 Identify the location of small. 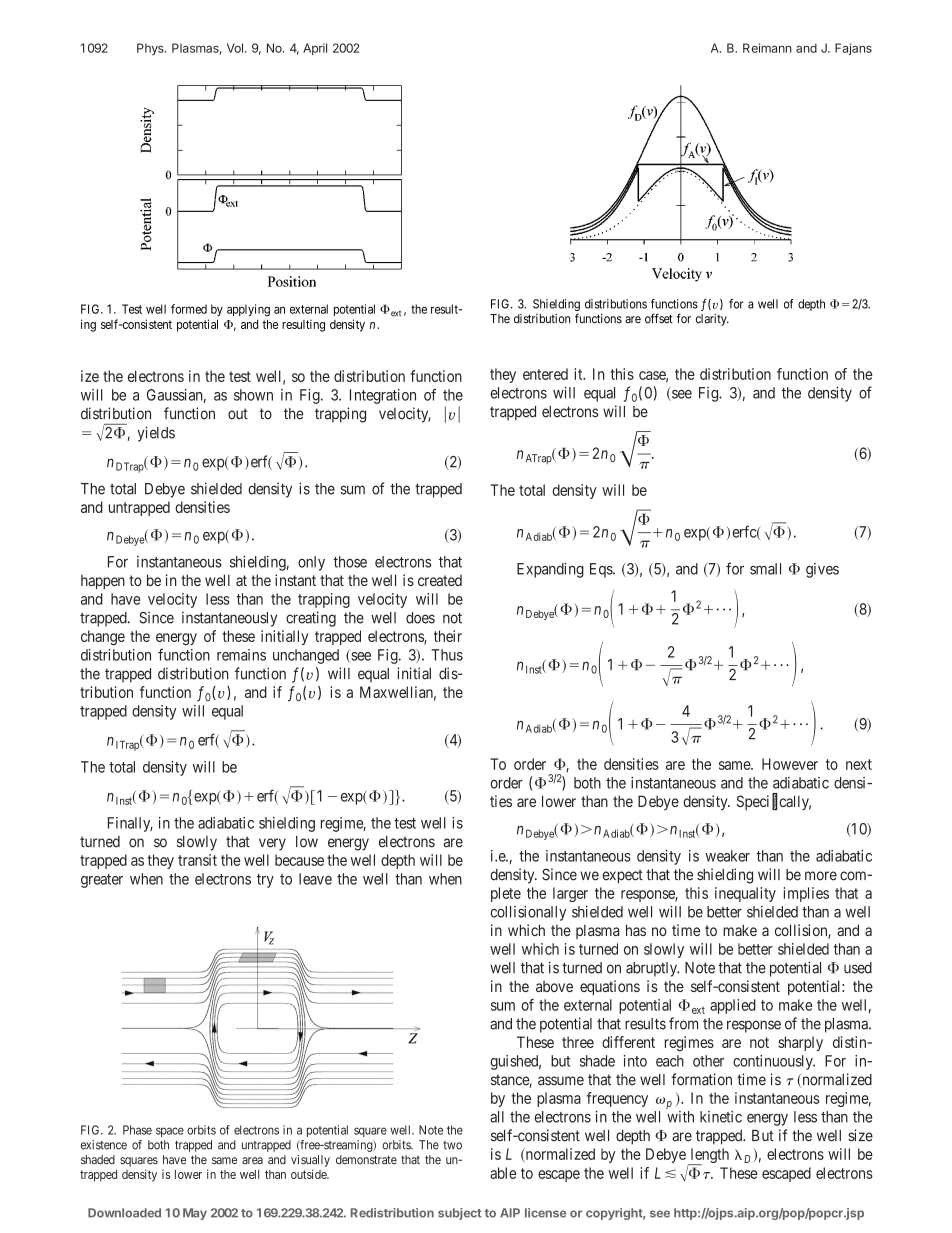
(765, 569).
